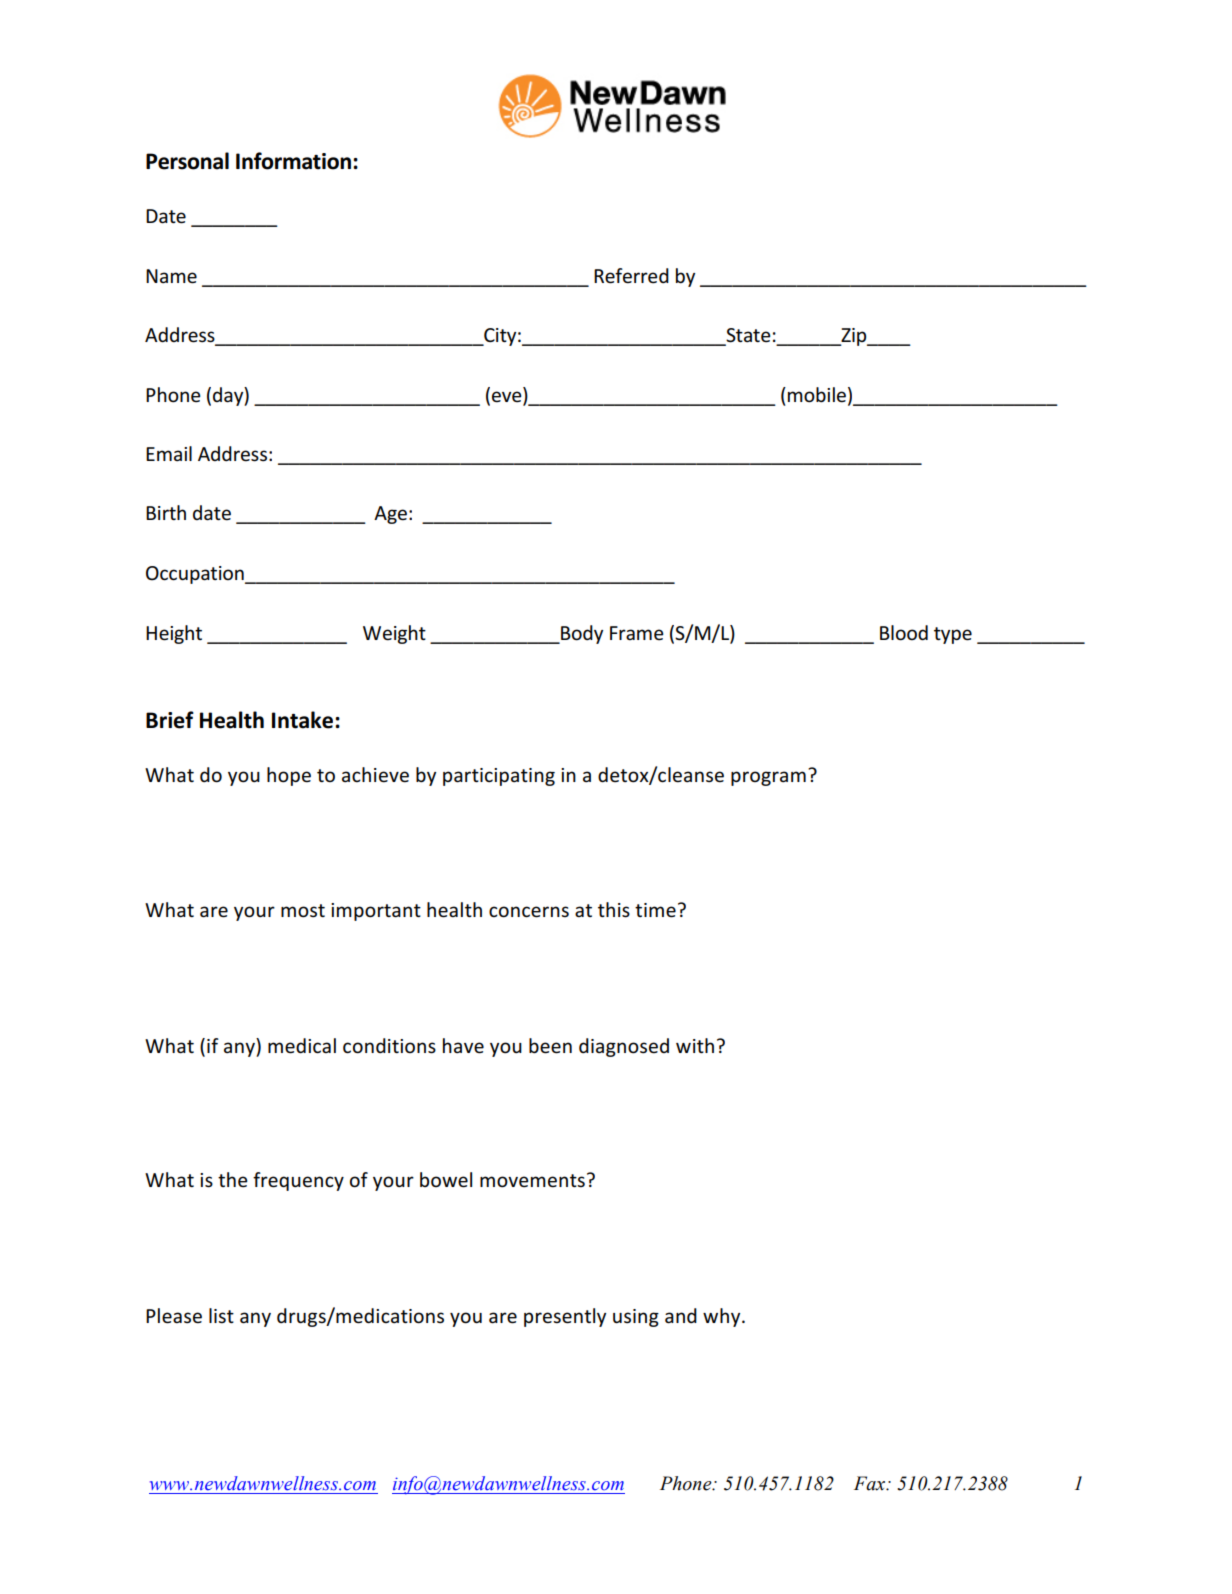  Describe the element at coordinates (565, 1317) in the document. I see `presently` at that location.
